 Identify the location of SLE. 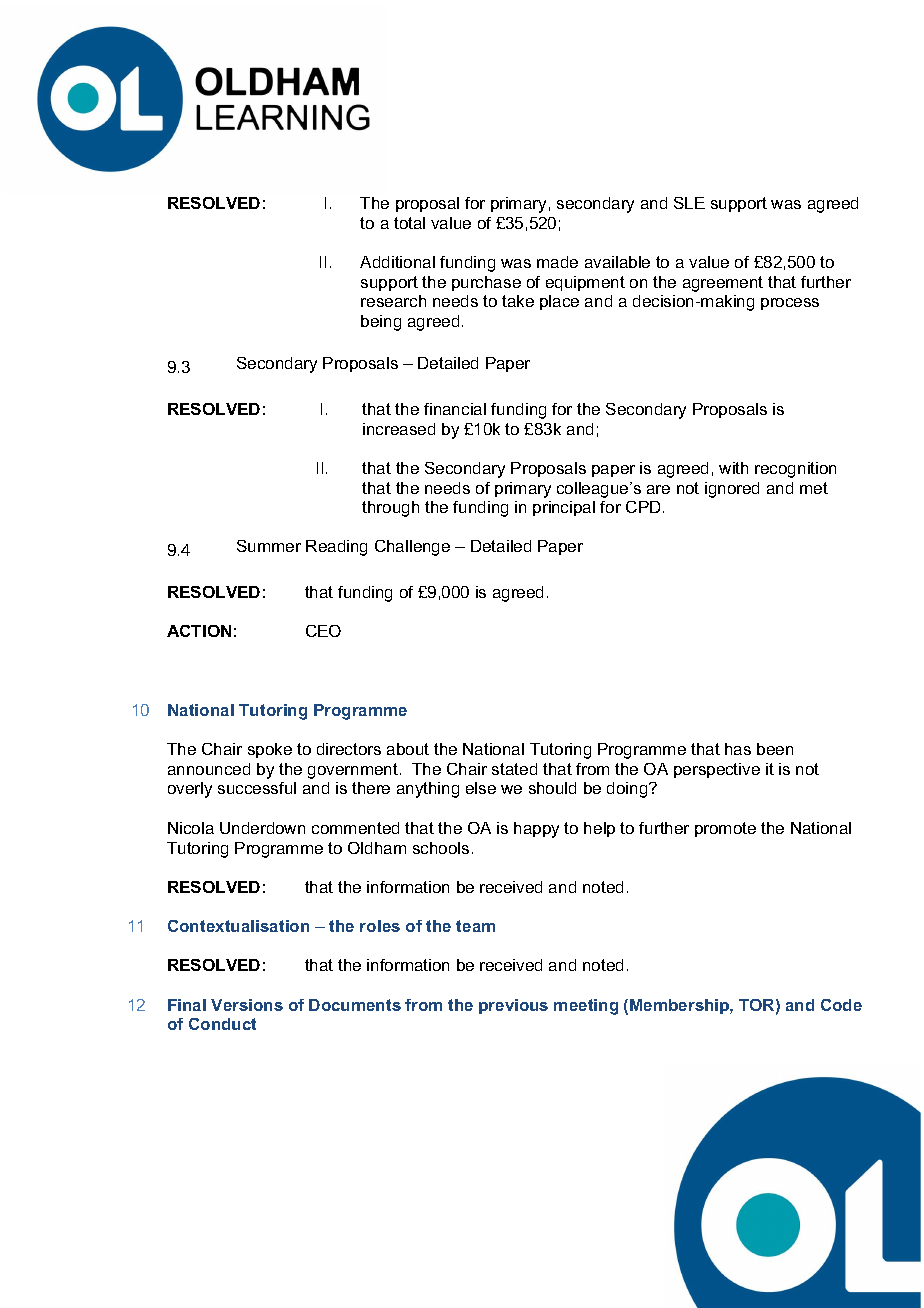
(689, 203).
